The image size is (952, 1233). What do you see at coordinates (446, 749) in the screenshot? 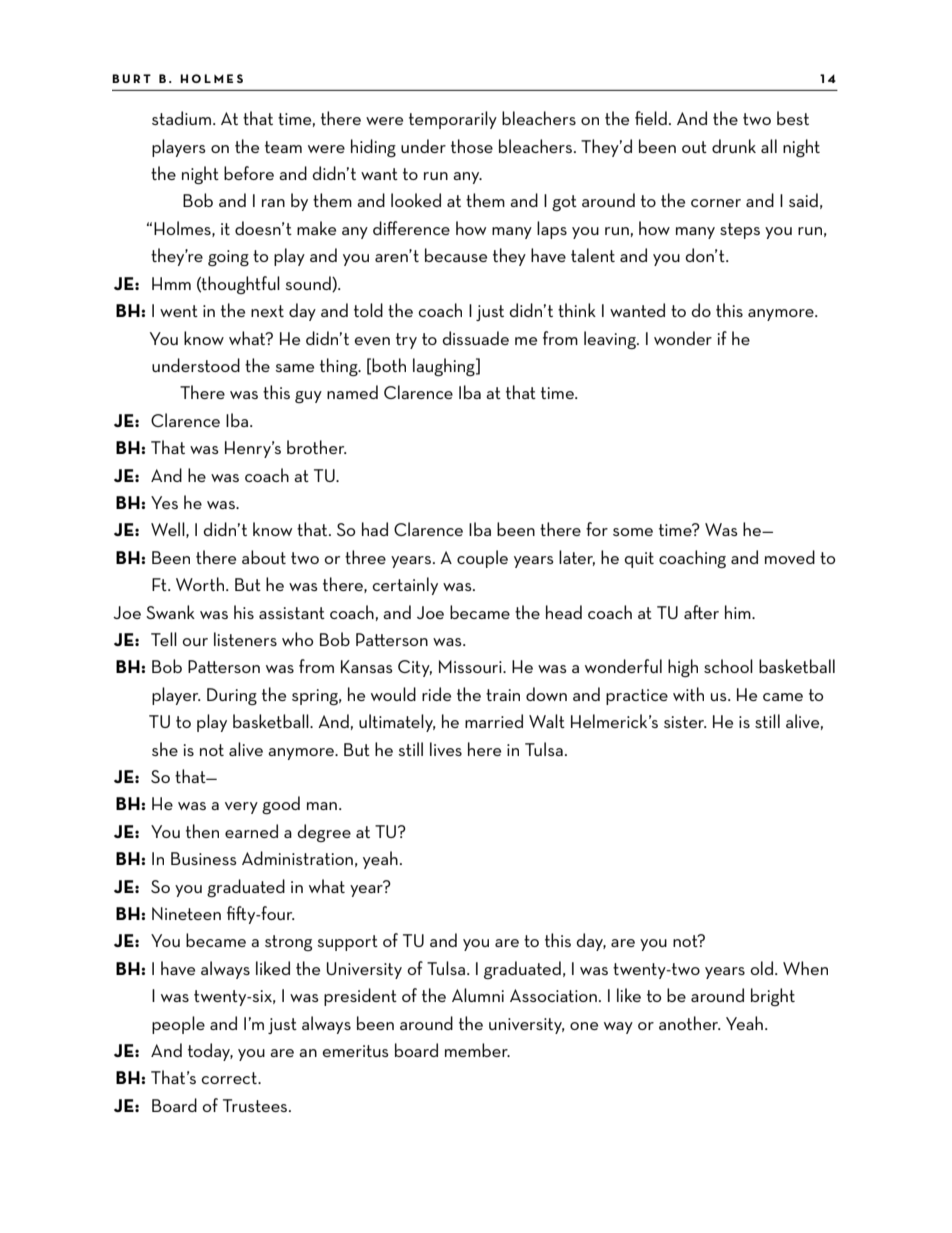
I see `lives` at bounding box center [446, 749].
